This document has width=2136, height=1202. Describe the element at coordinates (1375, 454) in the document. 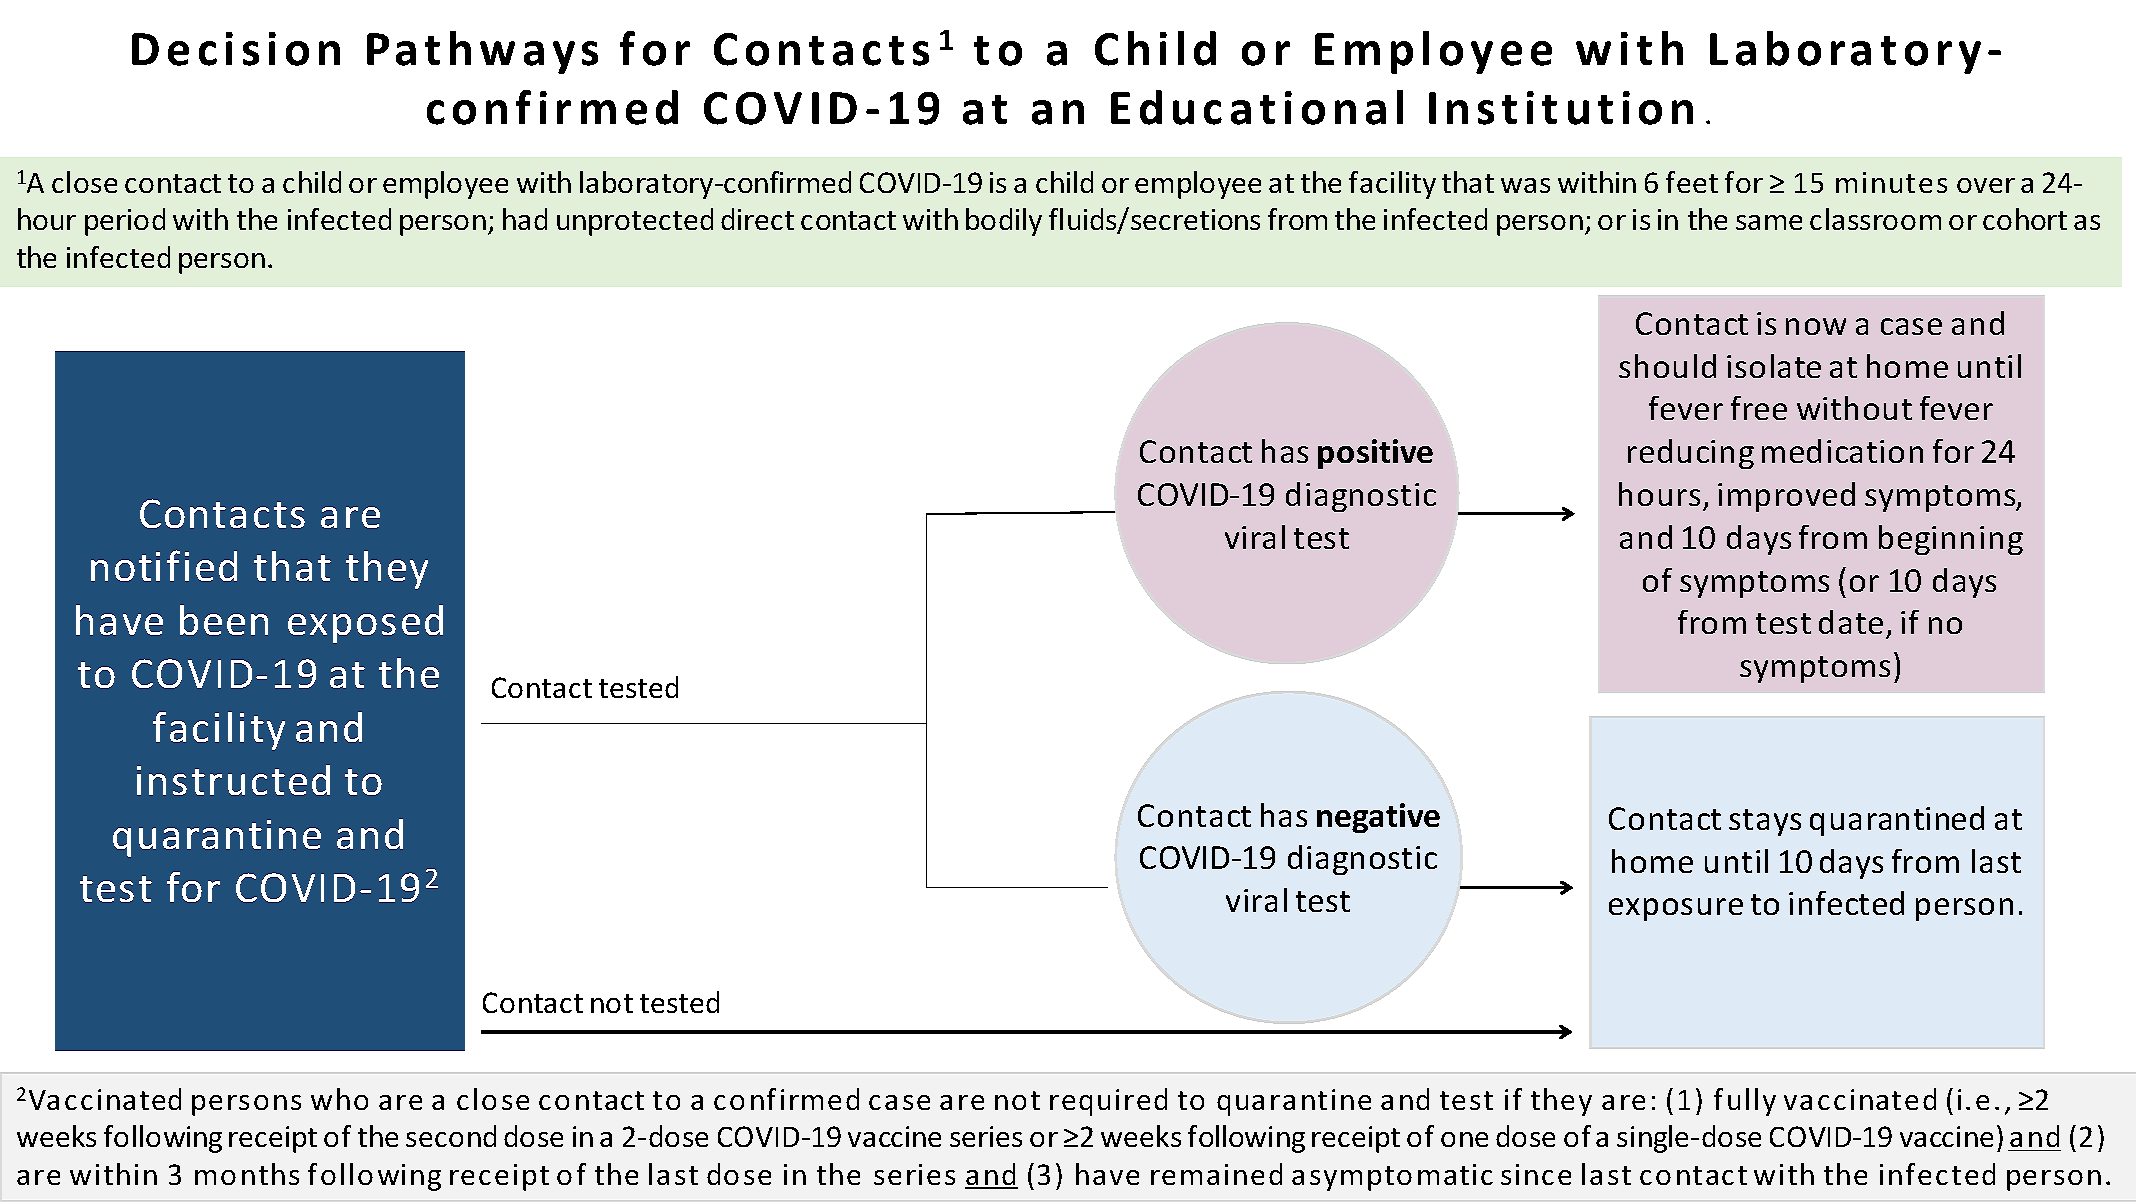

I see `positive` at that location.
